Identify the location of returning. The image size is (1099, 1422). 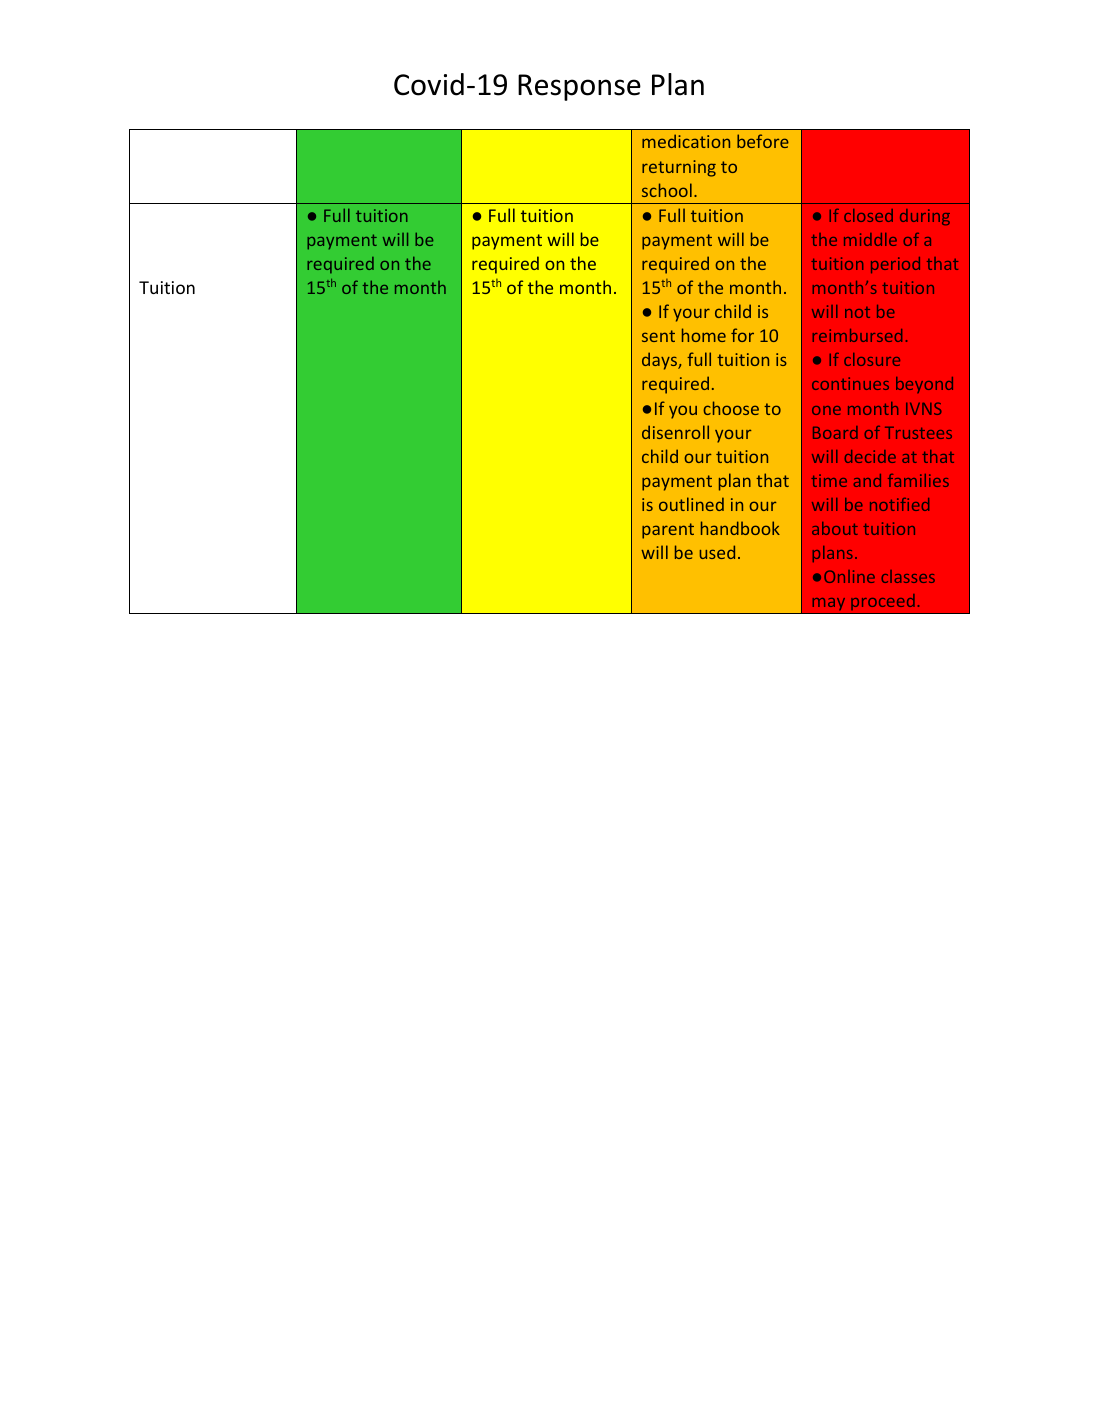
(679, 168).
